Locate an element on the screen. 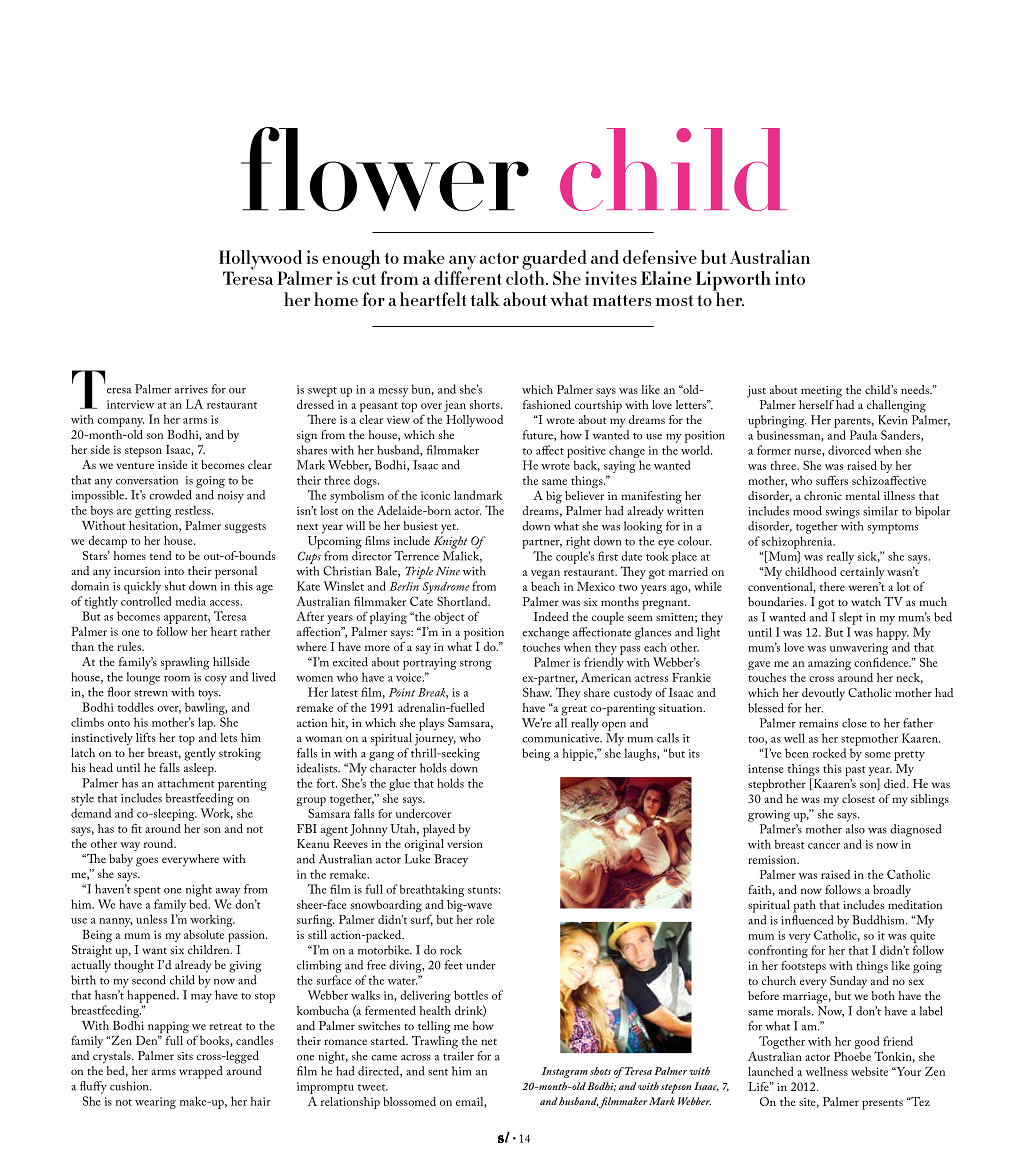 The height and width of the screenshot is (1176, 1026). Indeed is located at coordinates (551, 616).
